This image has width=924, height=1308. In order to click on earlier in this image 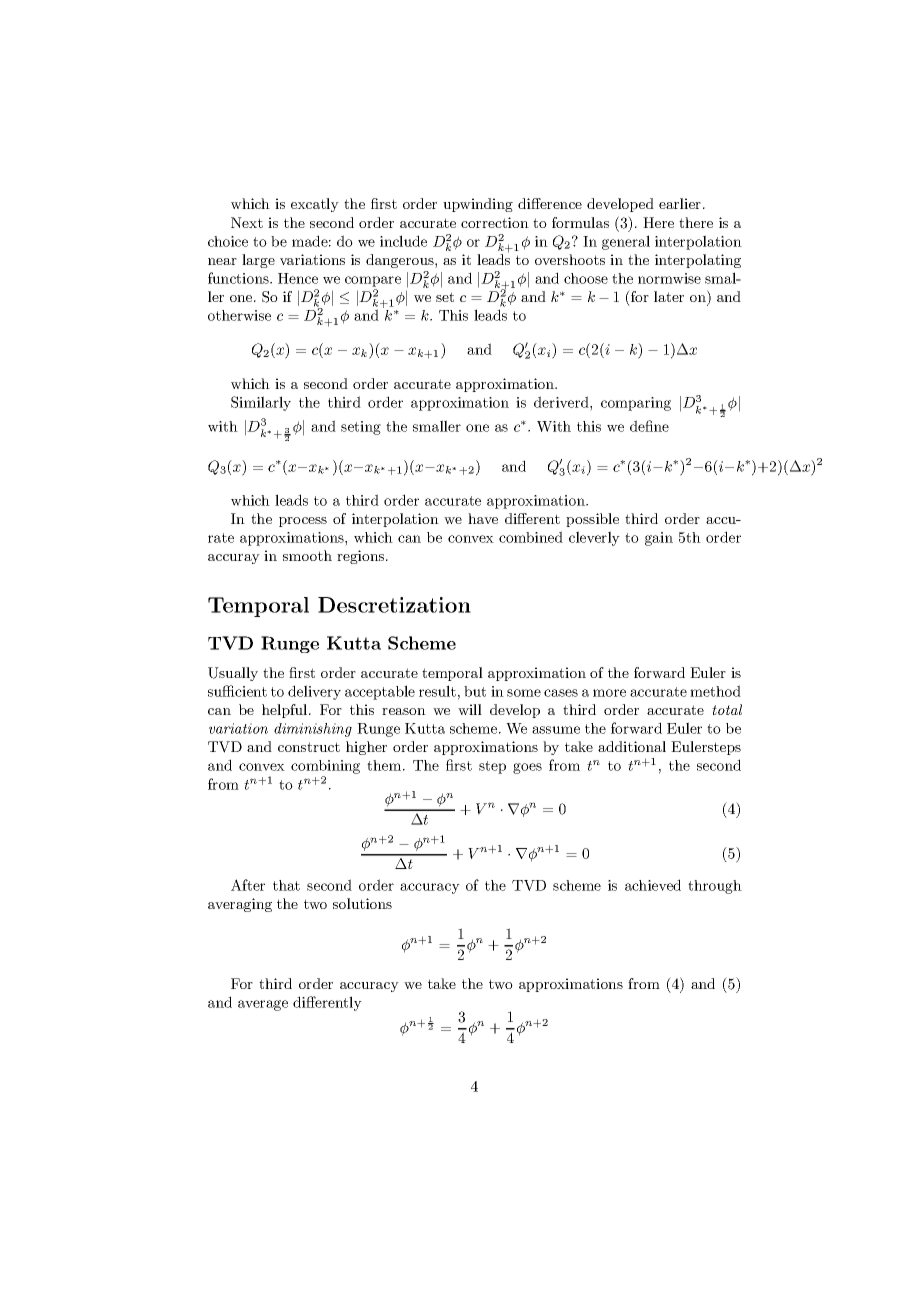, I will do `click(681, 203)`.
